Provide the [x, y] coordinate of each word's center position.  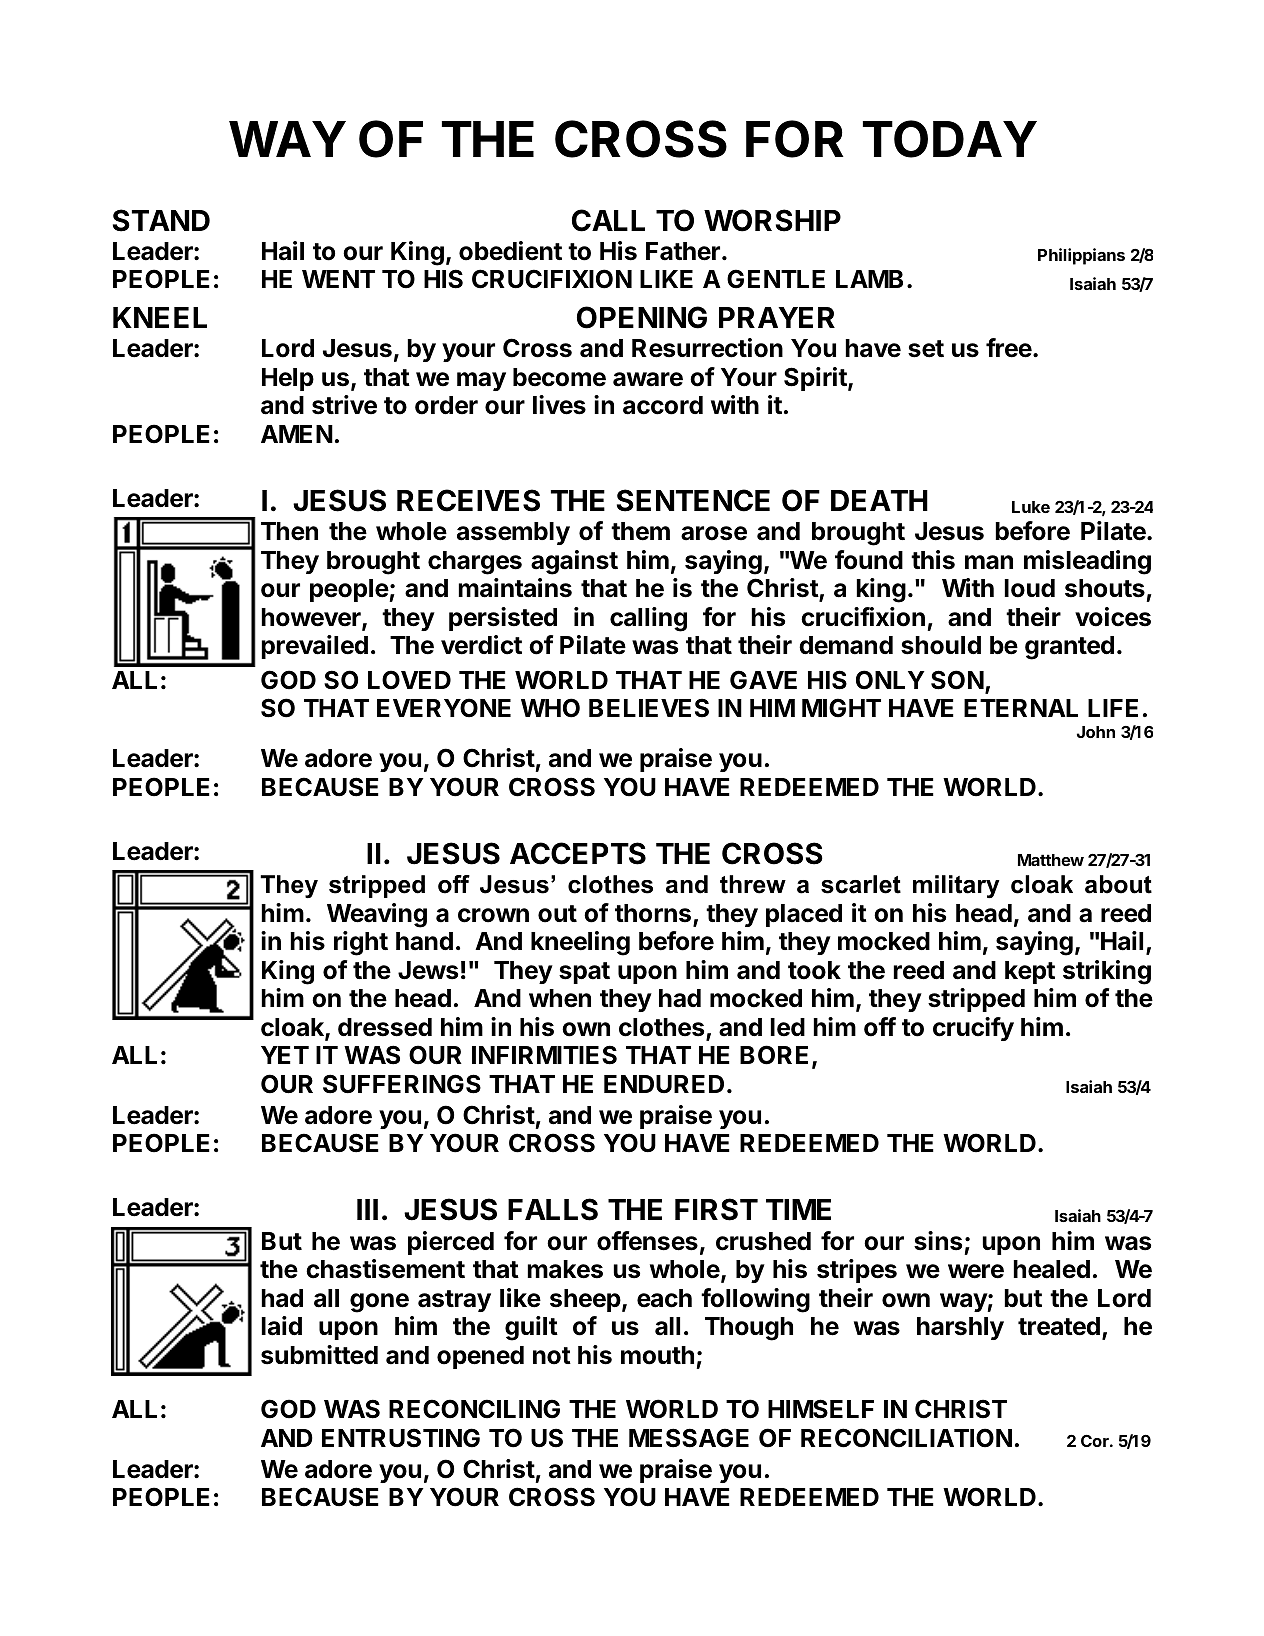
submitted [319, 1355]
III [367, 1209]
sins [938, 1241]
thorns [654, 914]
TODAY [950, 139]
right [361, 943]
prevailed [314, 647]
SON [957, 680]
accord [663, 405]
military [956, 886]
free [1009, 348]
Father [683, 251]
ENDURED [664, 1084]
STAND [161, 220]
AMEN [297, 434]
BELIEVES [649, 708]
